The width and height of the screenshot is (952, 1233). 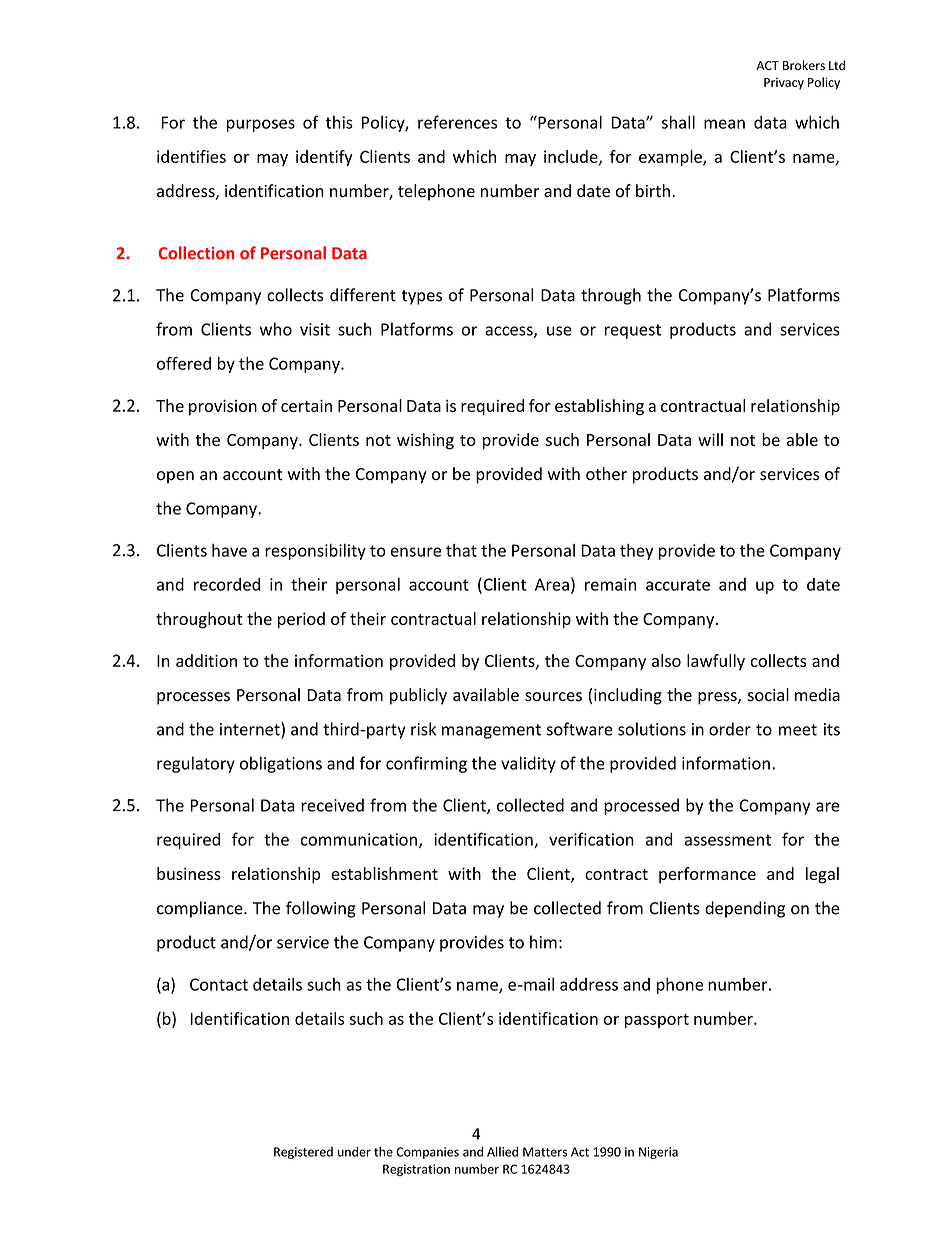 What do you see at coordinates (457, 122) in the screenshot?
I see `references` at bounding box center [457, 122].
